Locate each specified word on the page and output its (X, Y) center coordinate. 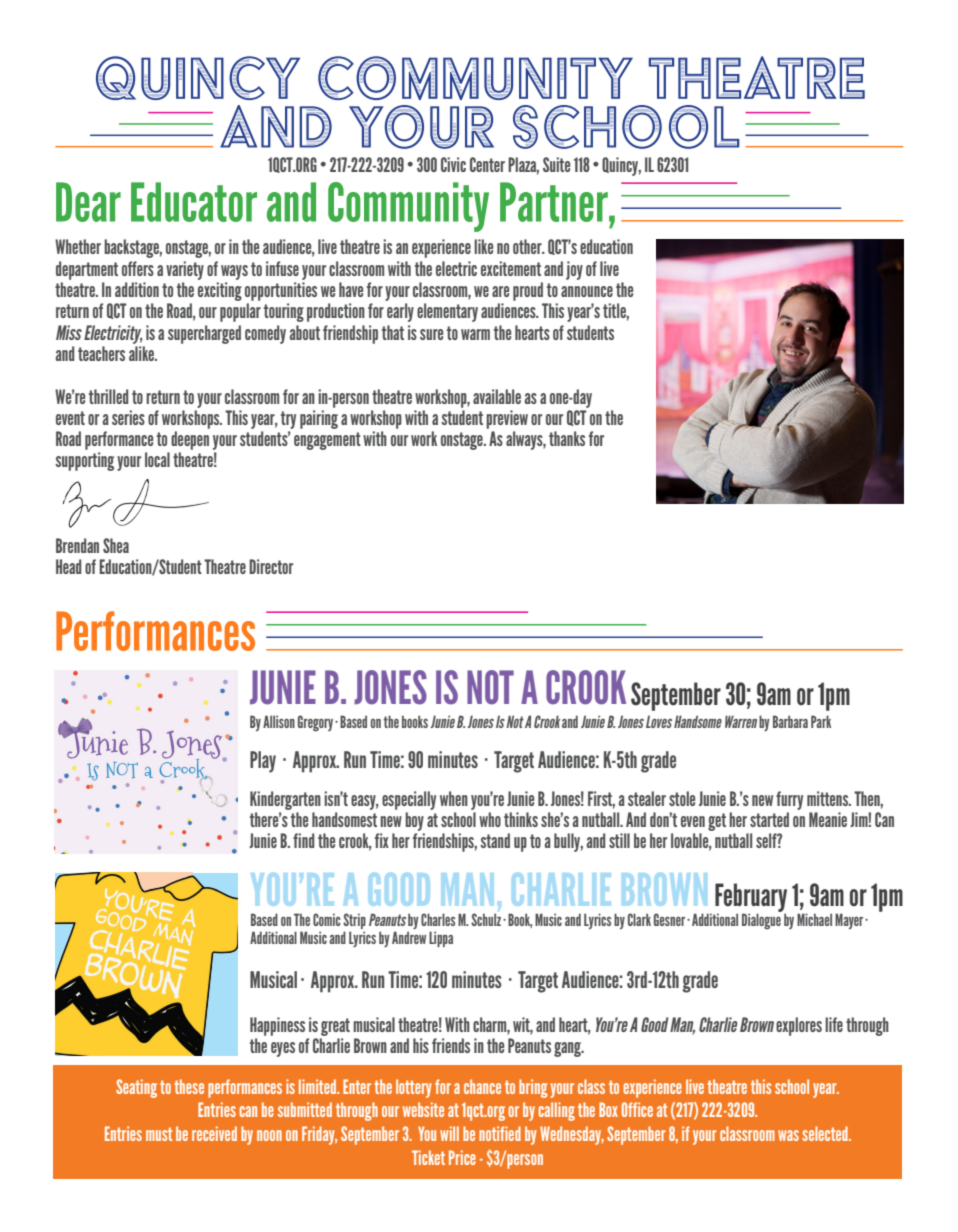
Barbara (790, 721)
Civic (453, 164)
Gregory (317, 723)
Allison (279, 721)
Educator (194, 202)
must (159, 1134)
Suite (556, 164)
